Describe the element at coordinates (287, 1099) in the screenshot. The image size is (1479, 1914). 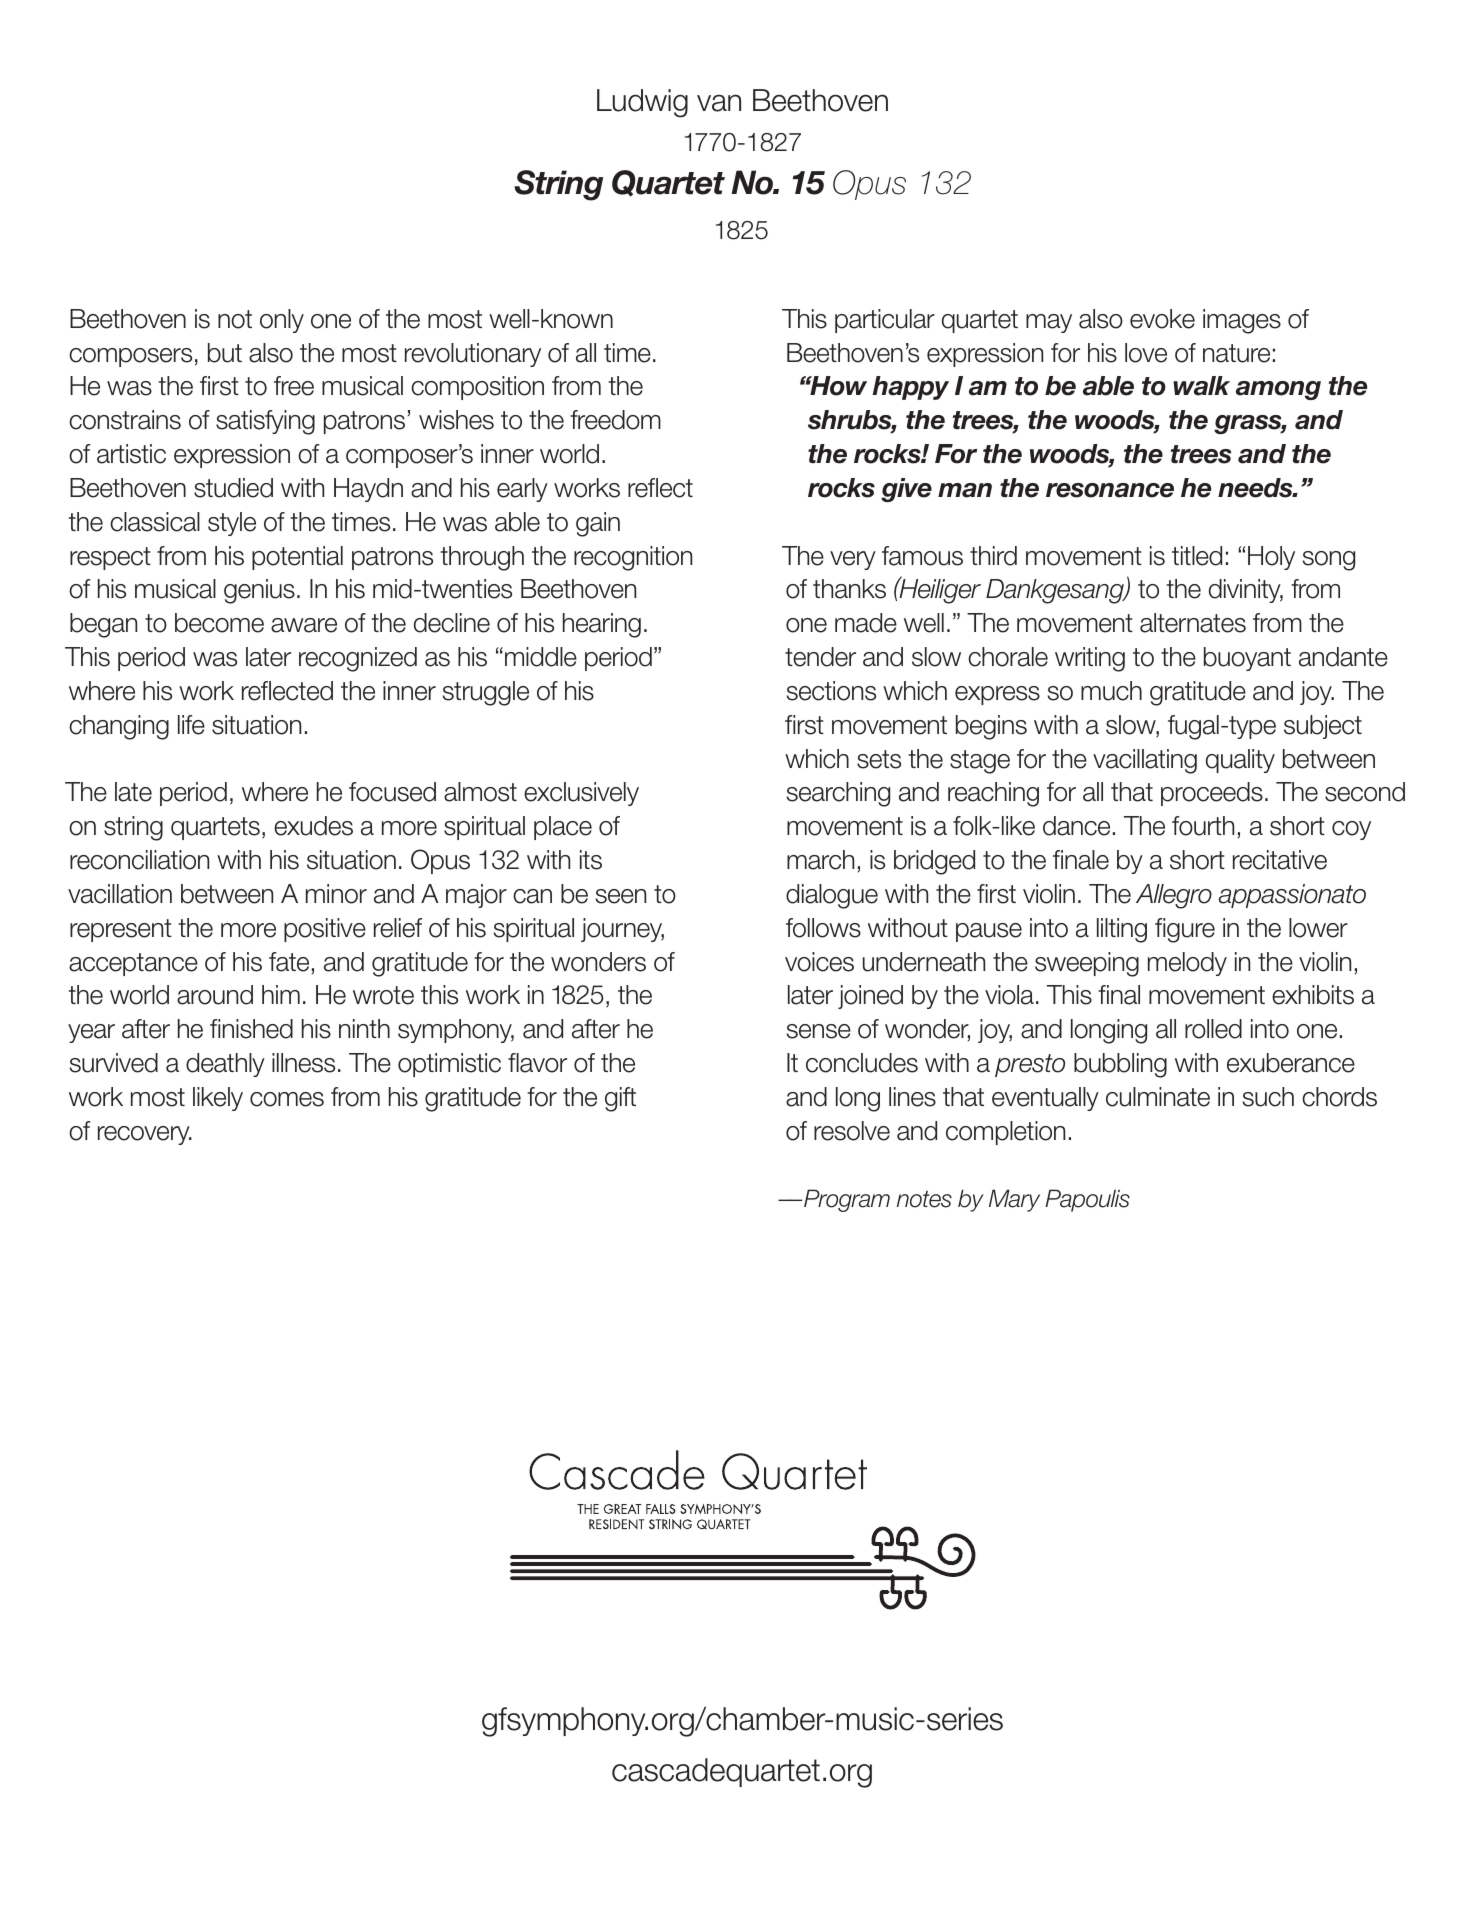
I see `comes` at that location.
